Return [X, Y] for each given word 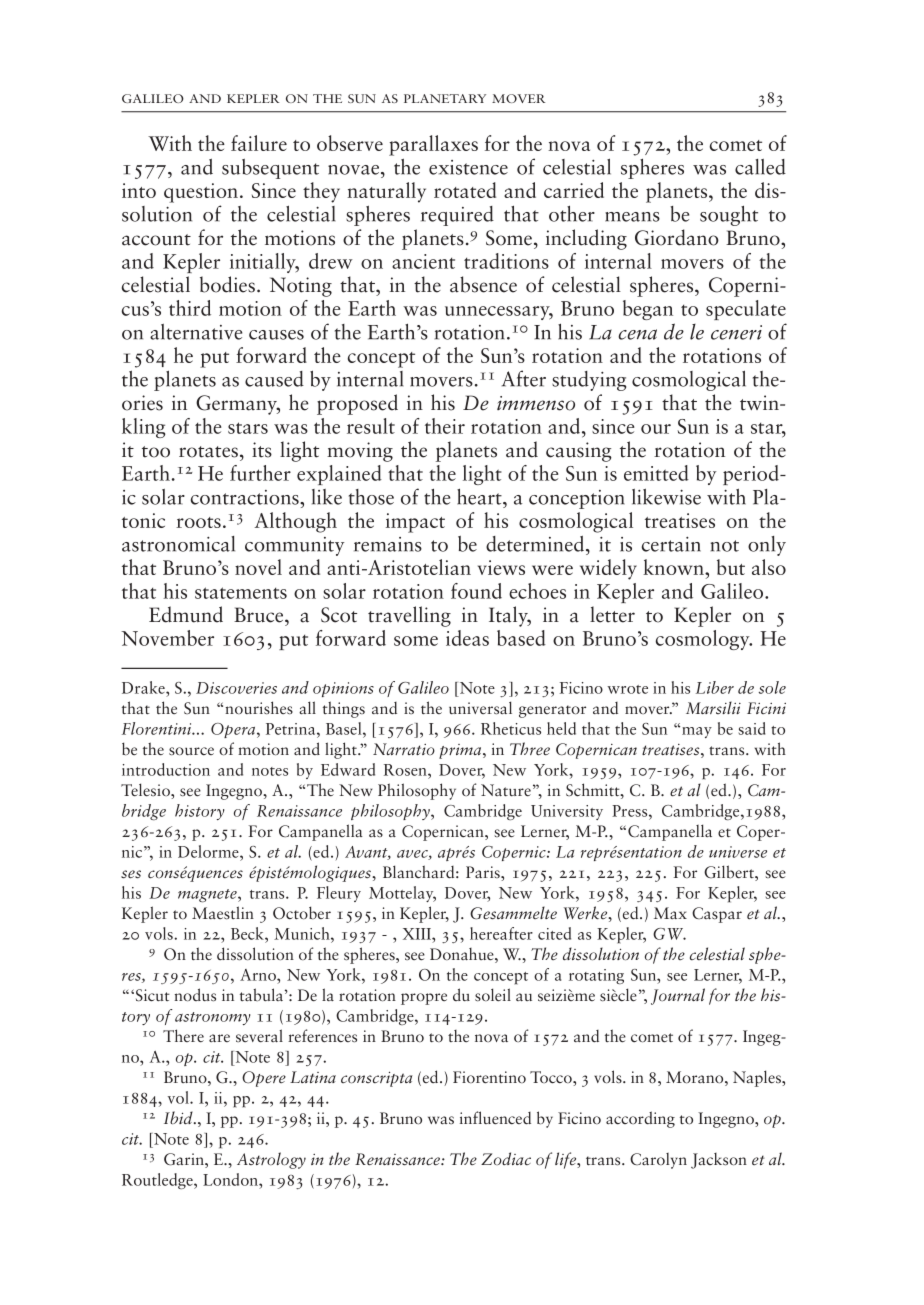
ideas [467, 638]
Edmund [186, 614]
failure [259, 143]
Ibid [179, 1118]
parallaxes [433, 145]
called [760, 167]
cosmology [704, 640]
